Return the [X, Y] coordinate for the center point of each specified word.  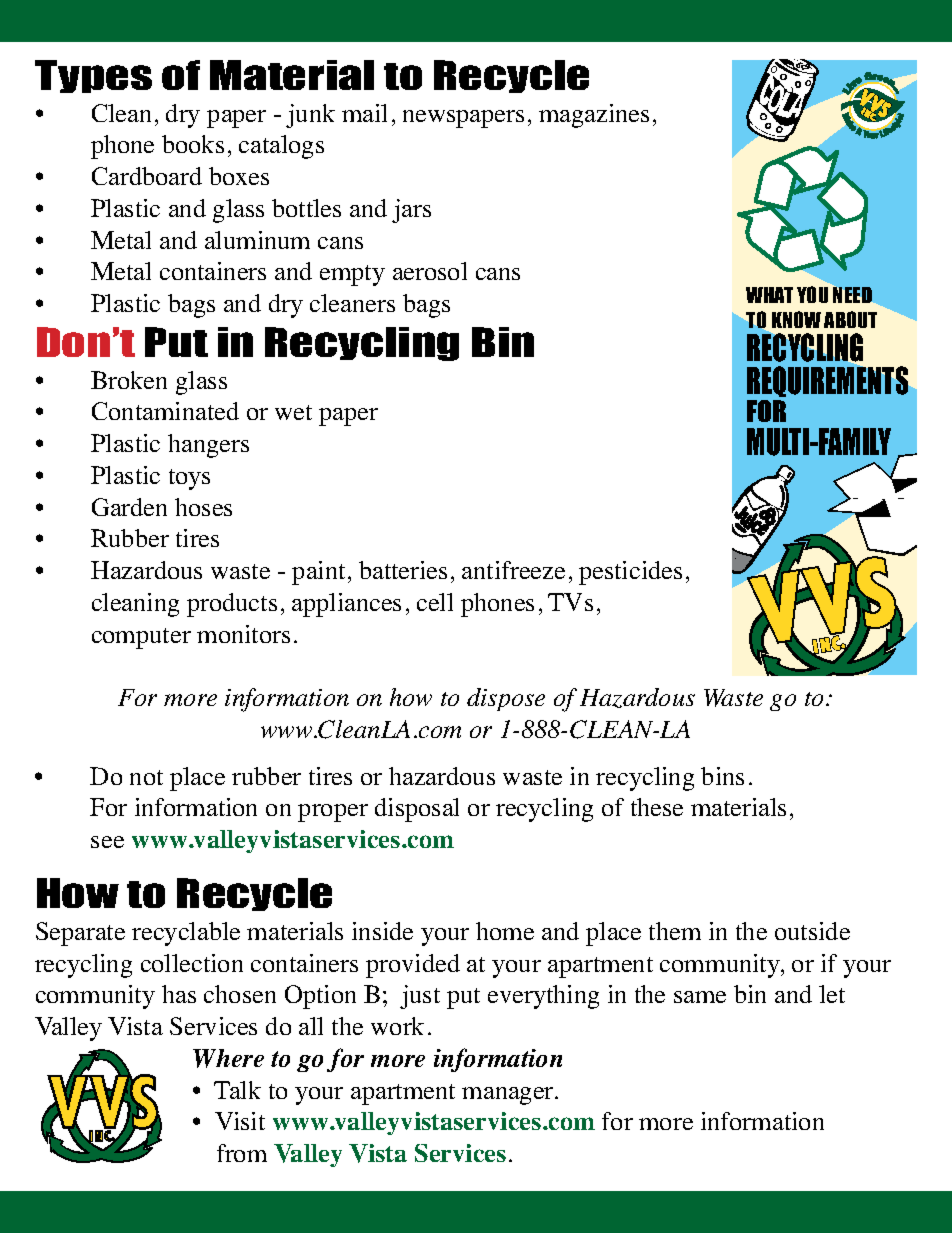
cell [435, 602]
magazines [594, 116]
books [193, 144]
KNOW [796, 319]
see [107, 842]
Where [228, 1058]
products [232, 605]
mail [364, 113]
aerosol [430, 271]
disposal [417, 810]
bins [722, 776]
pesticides [630, 573]
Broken [129, 380]
